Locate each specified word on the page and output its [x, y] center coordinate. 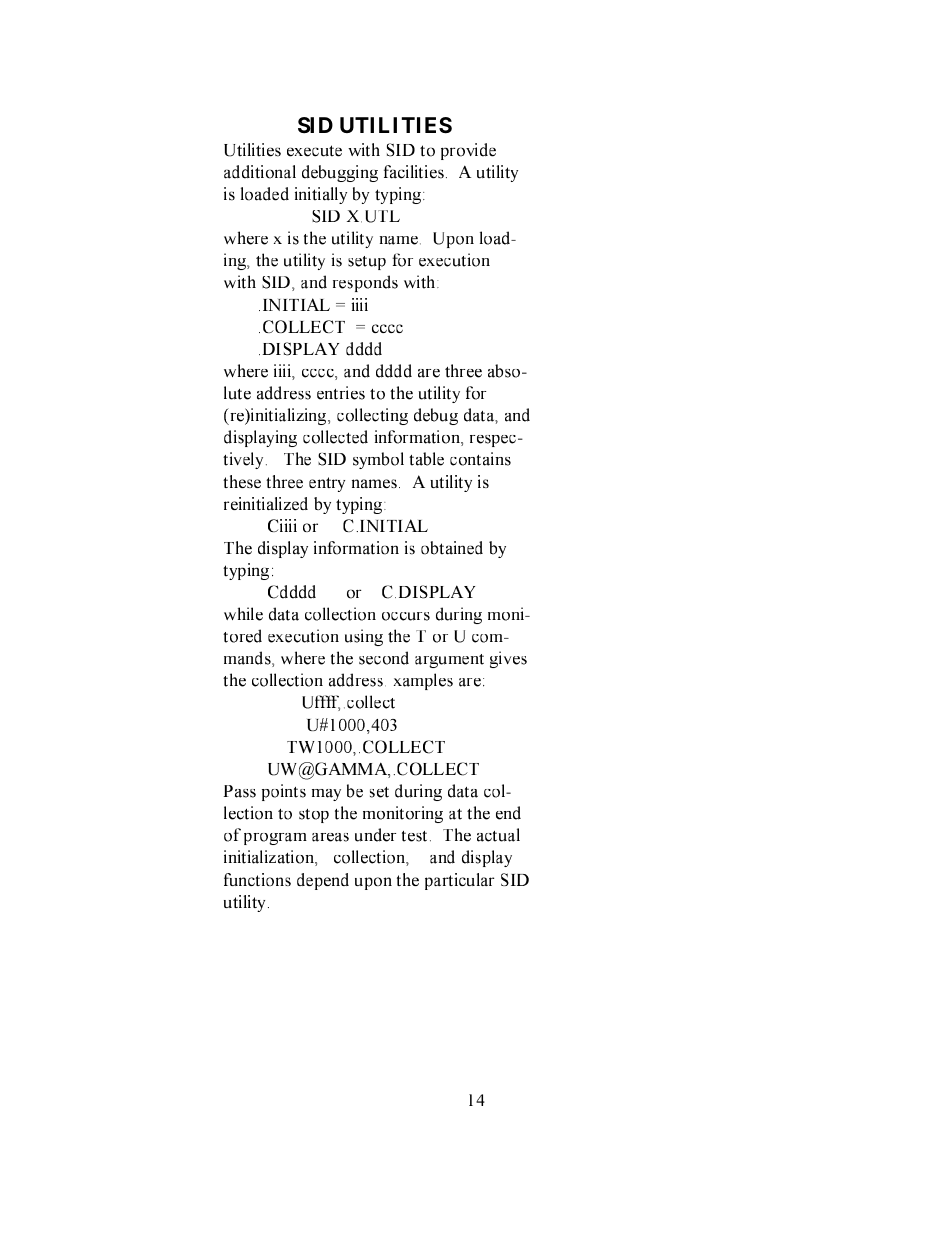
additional [260, 172]
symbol [378, 460]
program [275, 839]
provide [468, 151]
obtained [452, 548]
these [242, 481]
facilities [414, 172]
